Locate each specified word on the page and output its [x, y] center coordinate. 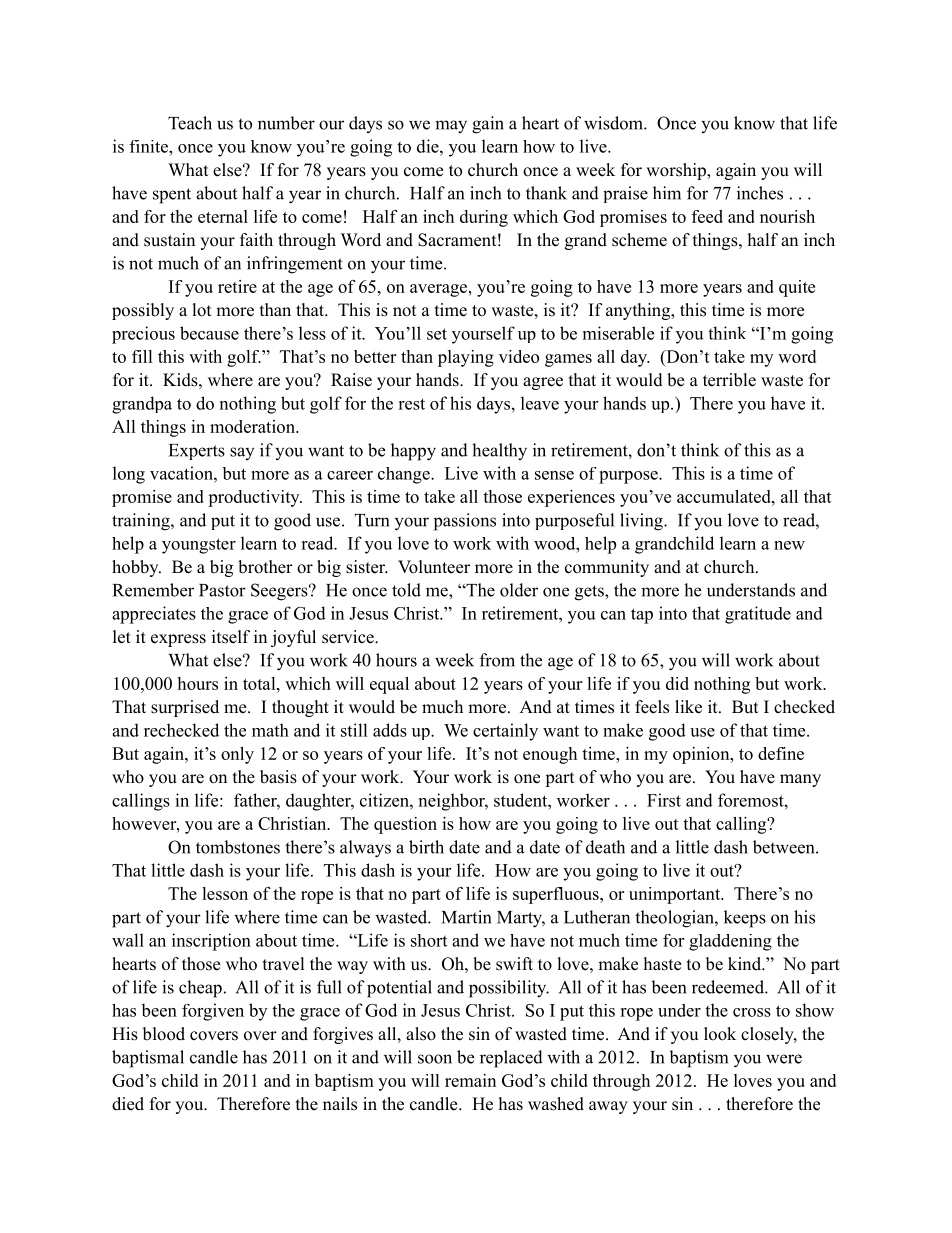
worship [677, 171]
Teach [190, 123]
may [451, 127]
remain [470, 1080]
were [784, 1059]
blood [164, 1034]
